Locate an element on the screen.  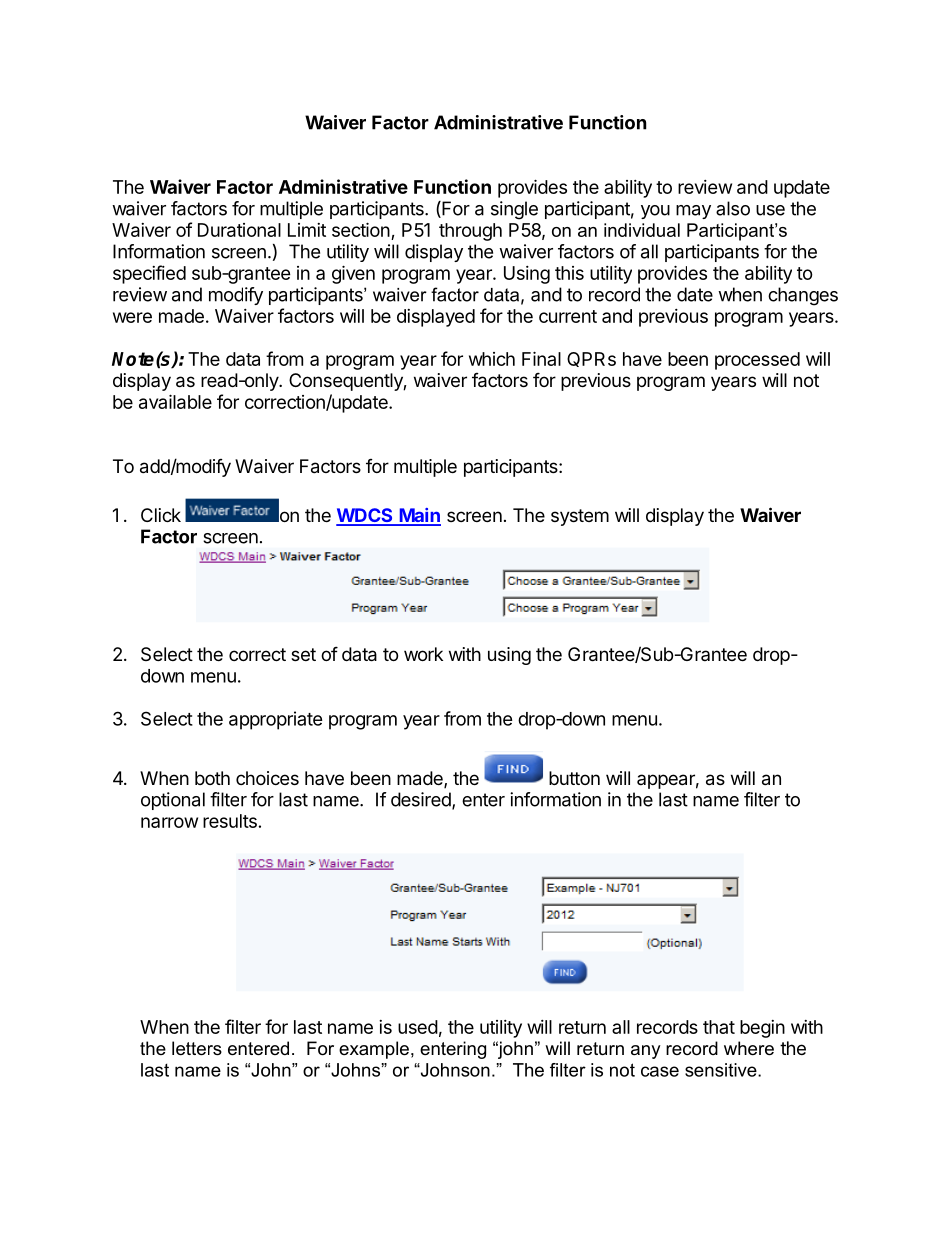
appropriate is located at coordinates (276, 720).
